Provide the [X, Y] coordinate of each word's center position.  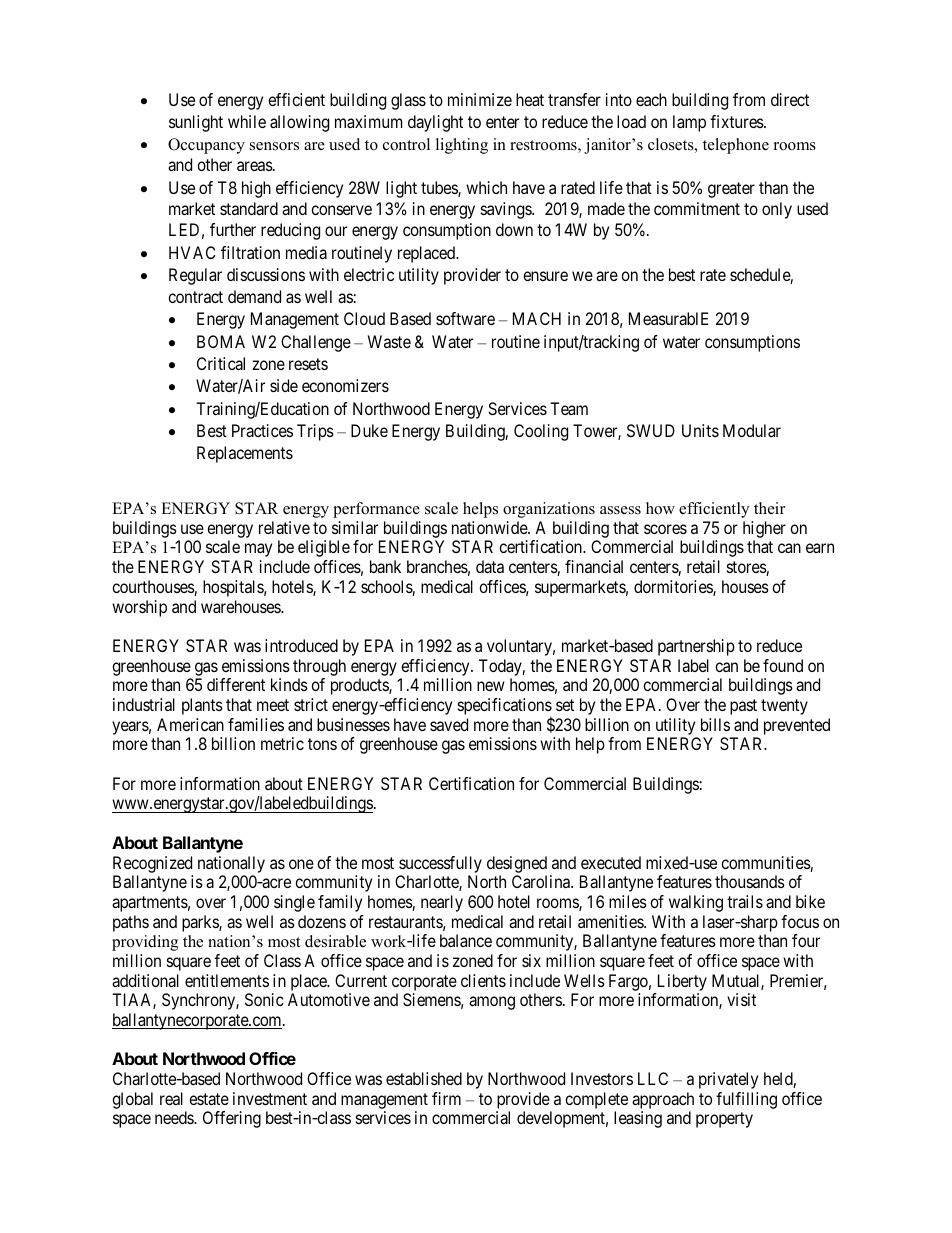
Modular [752, 430]
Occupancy [206, 146]
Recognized [152, 864]
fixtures [737, 121]
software [465, 318]
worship [139, 608]
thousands [750, 881]
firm [446, 1098]
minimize [480, 99]
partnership [696, 647]
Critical [221, 363]
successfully [440, 864]
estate [209, 1099]
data [490, 566]
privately [728, 1080]
